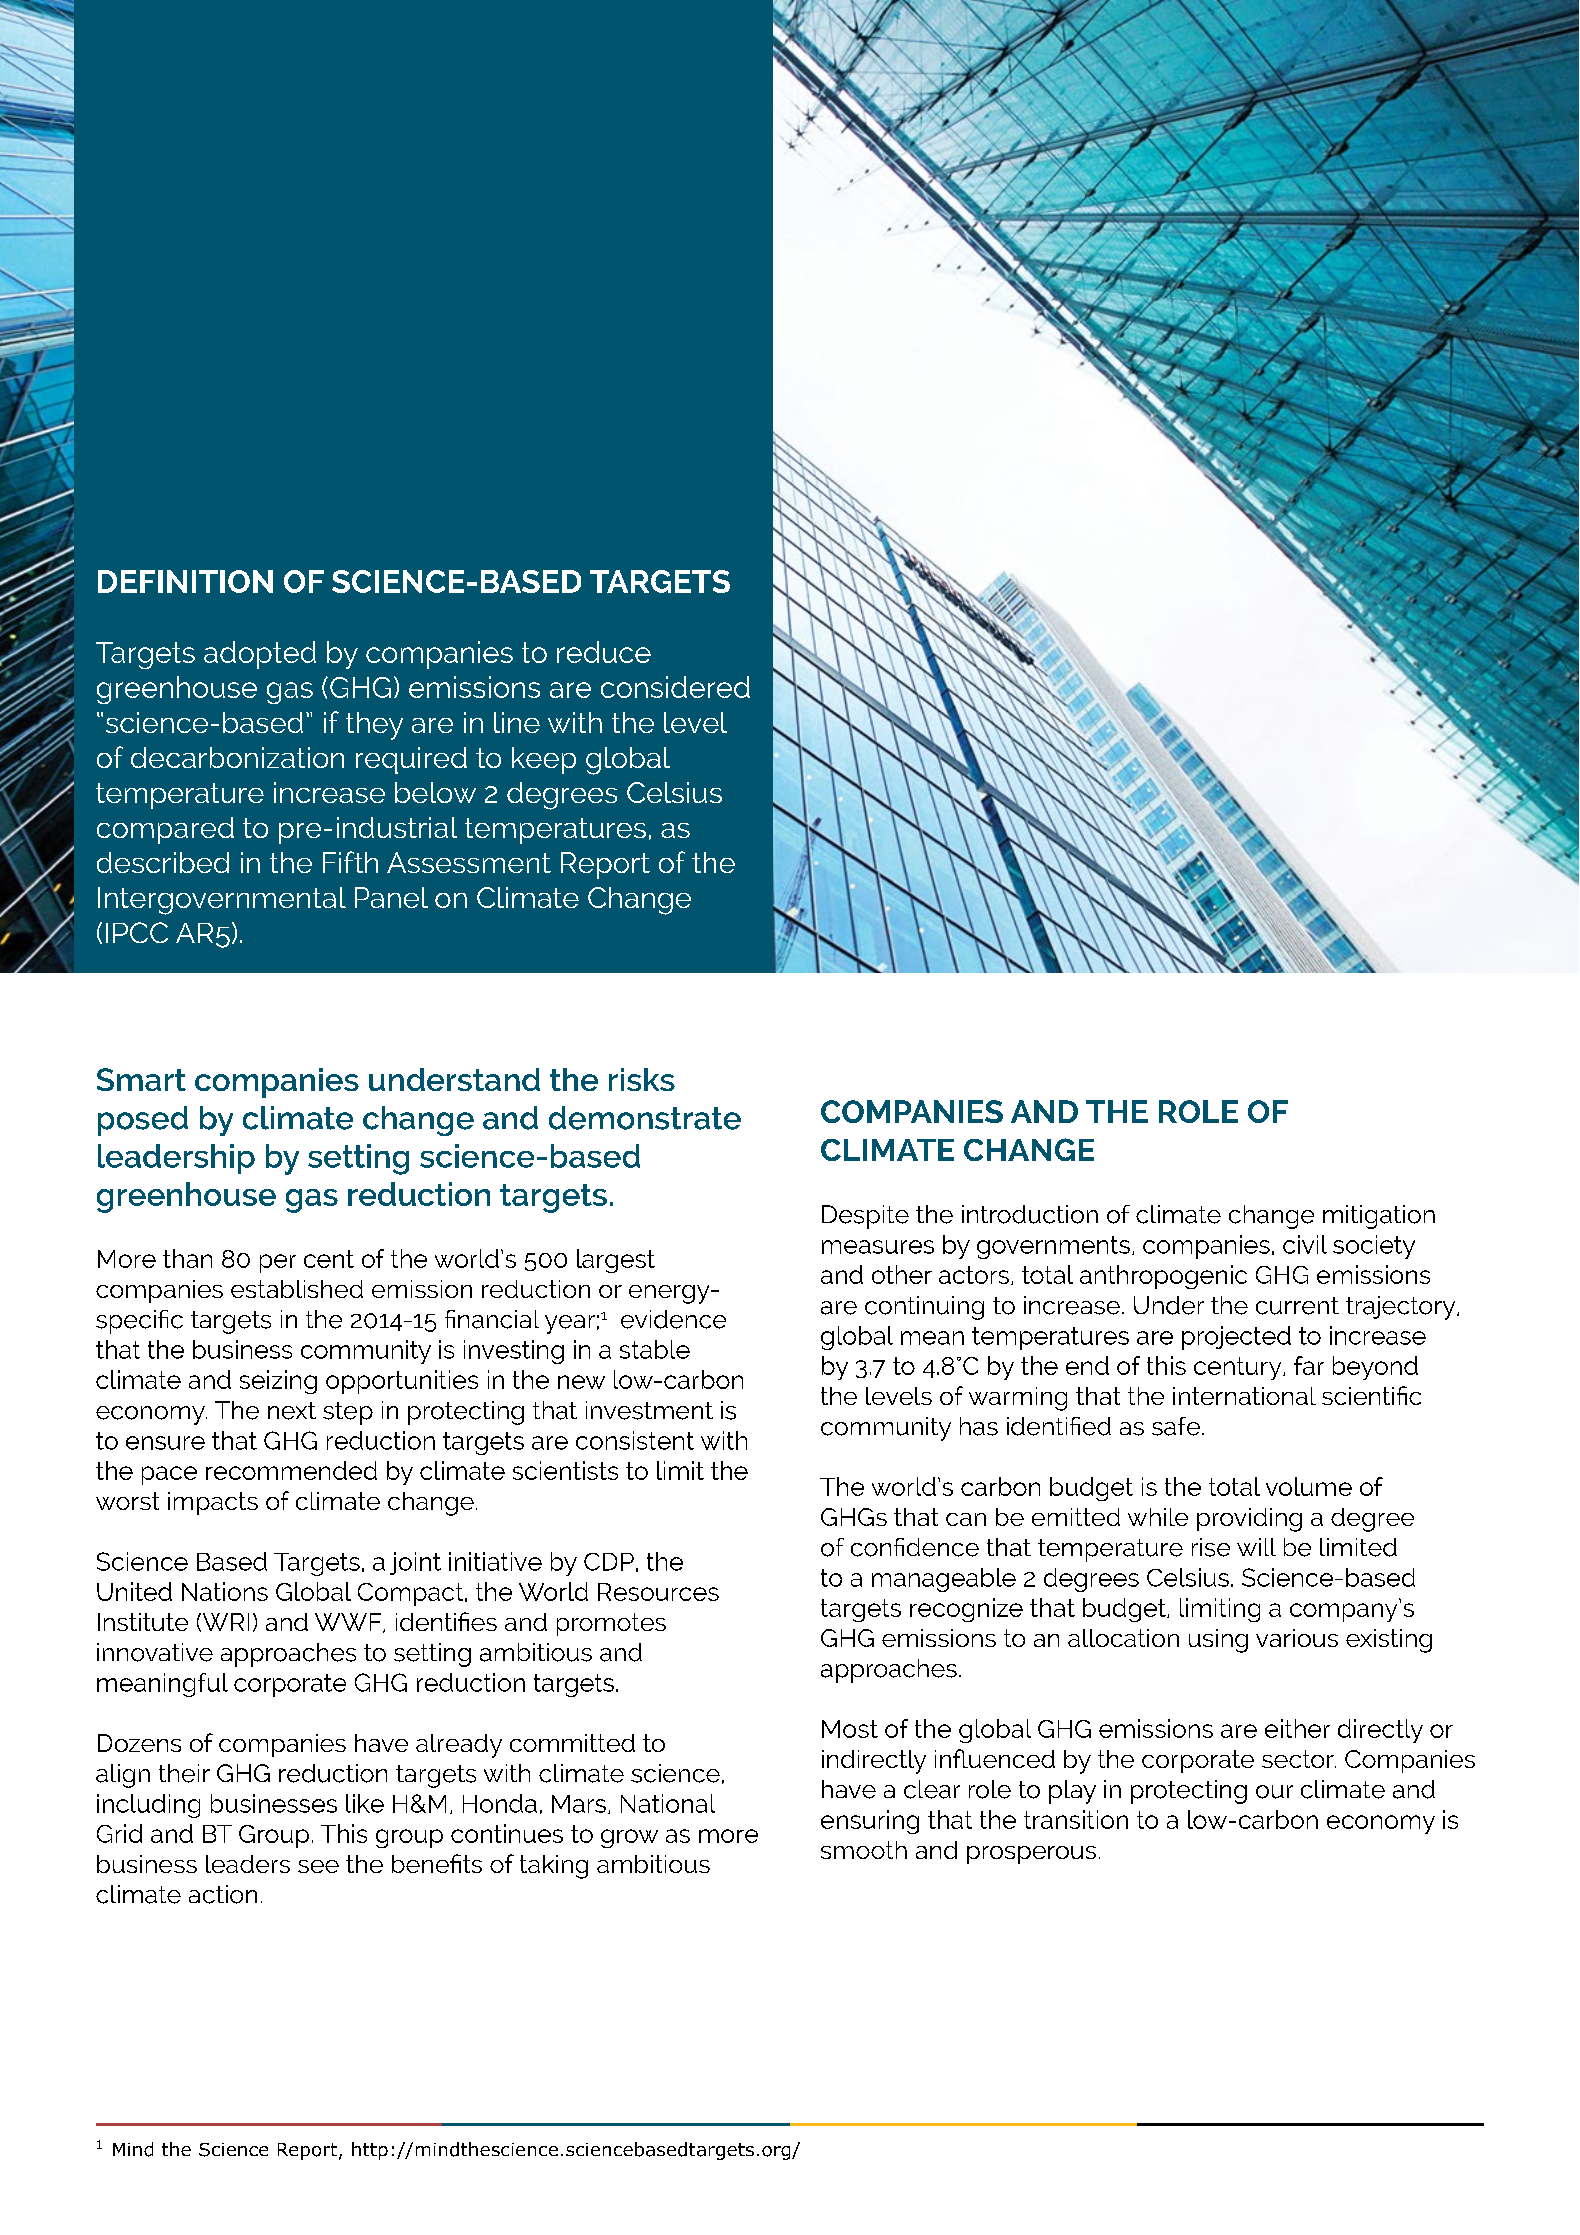  I want to click on than, so click(187, 1258).
